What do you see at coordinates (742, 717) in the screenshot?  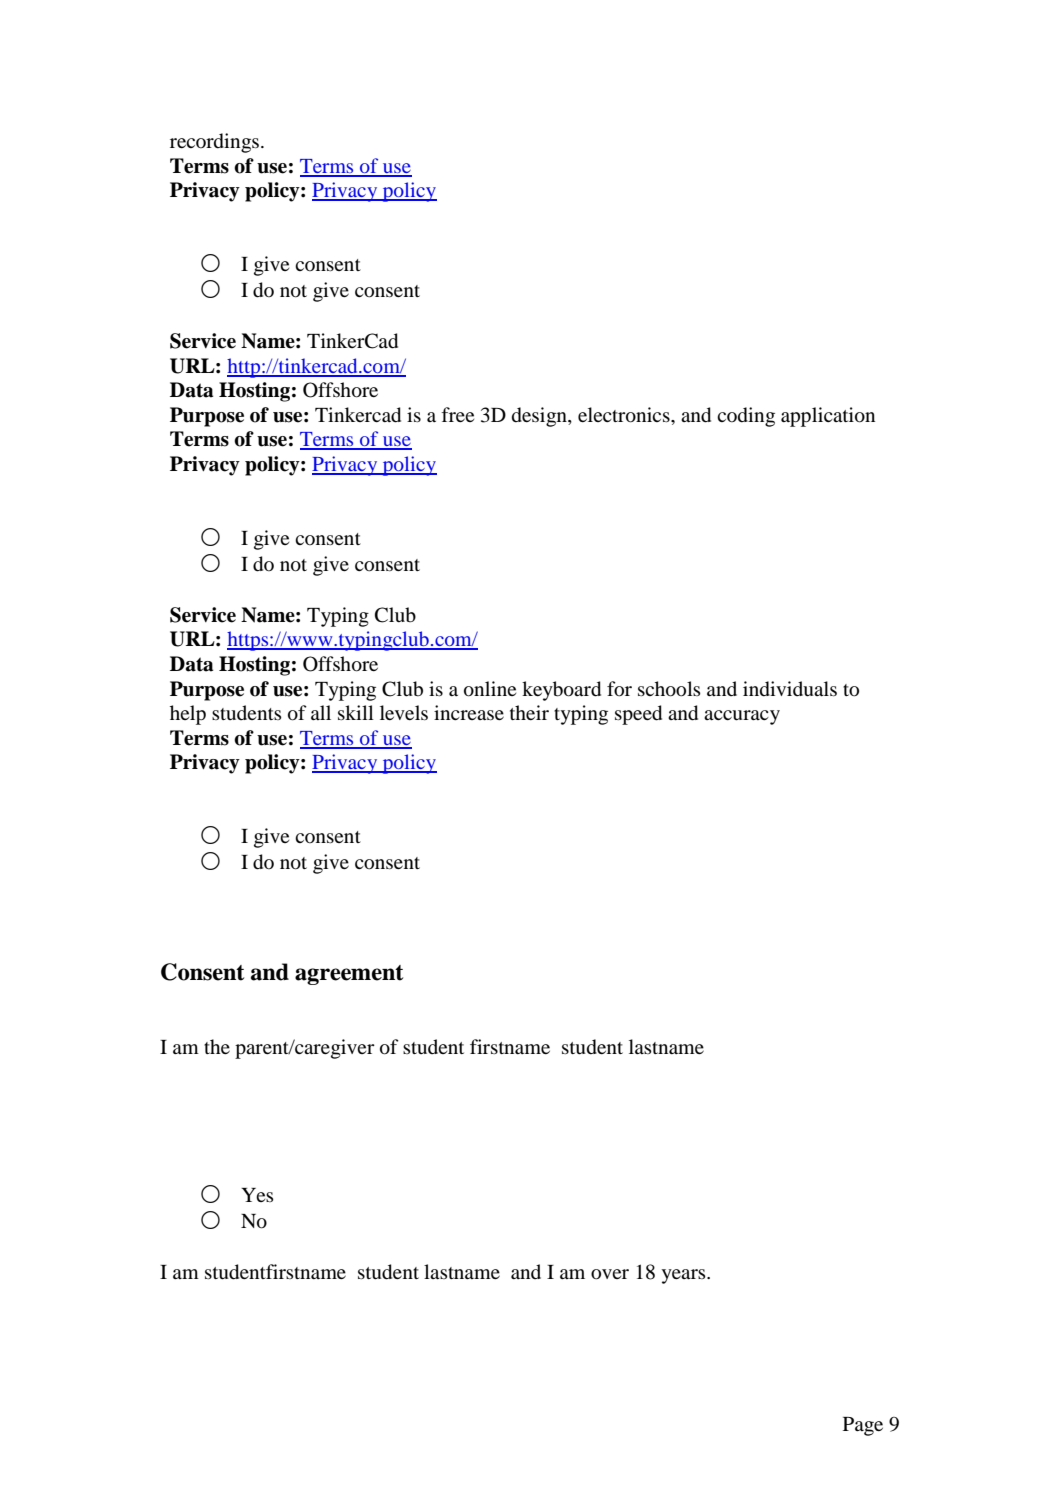 I see `accuracy` at bounding box center [742, 717].
